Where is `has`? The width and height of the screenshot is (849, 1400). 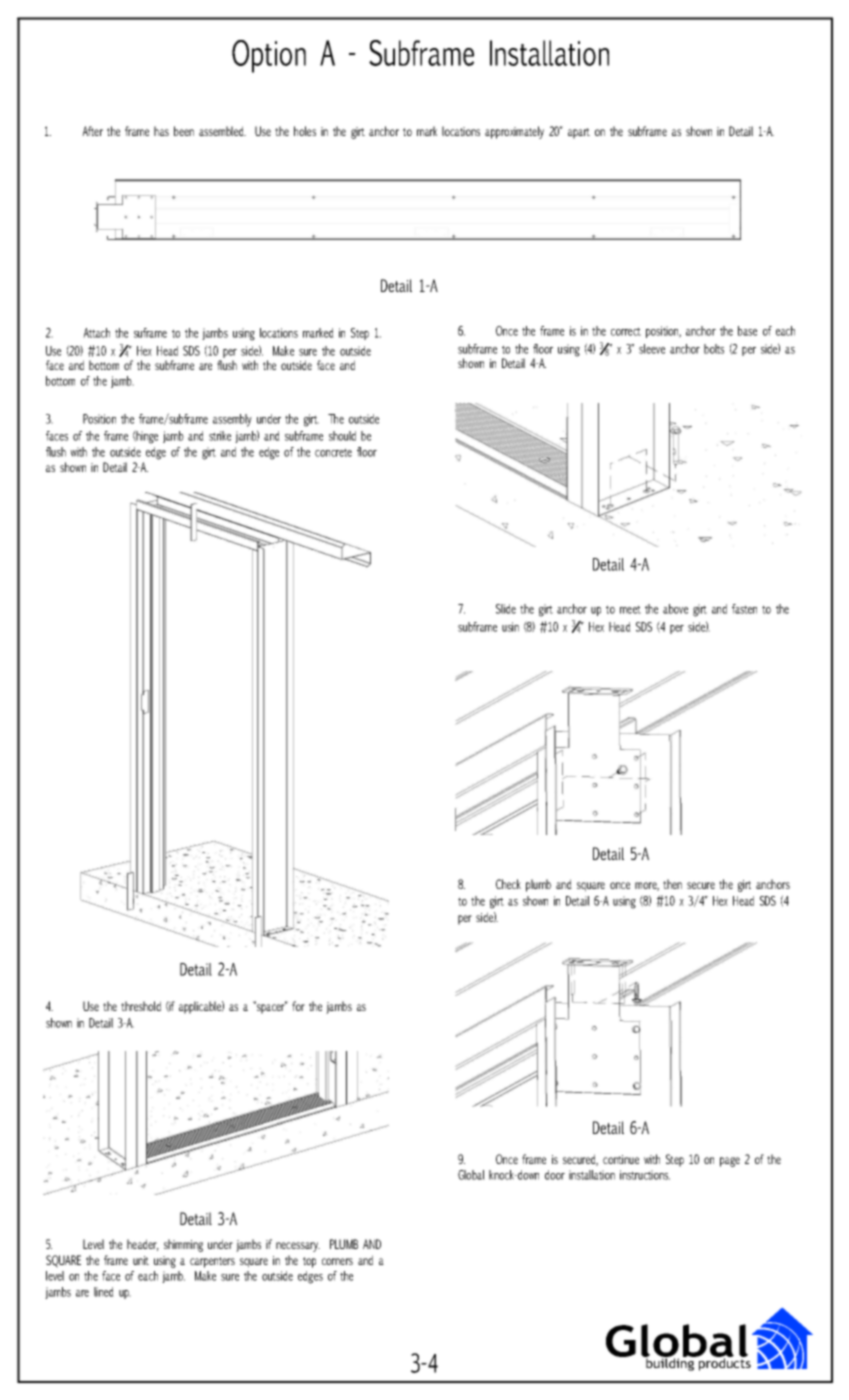 has is located at coordinates (161, 131).
